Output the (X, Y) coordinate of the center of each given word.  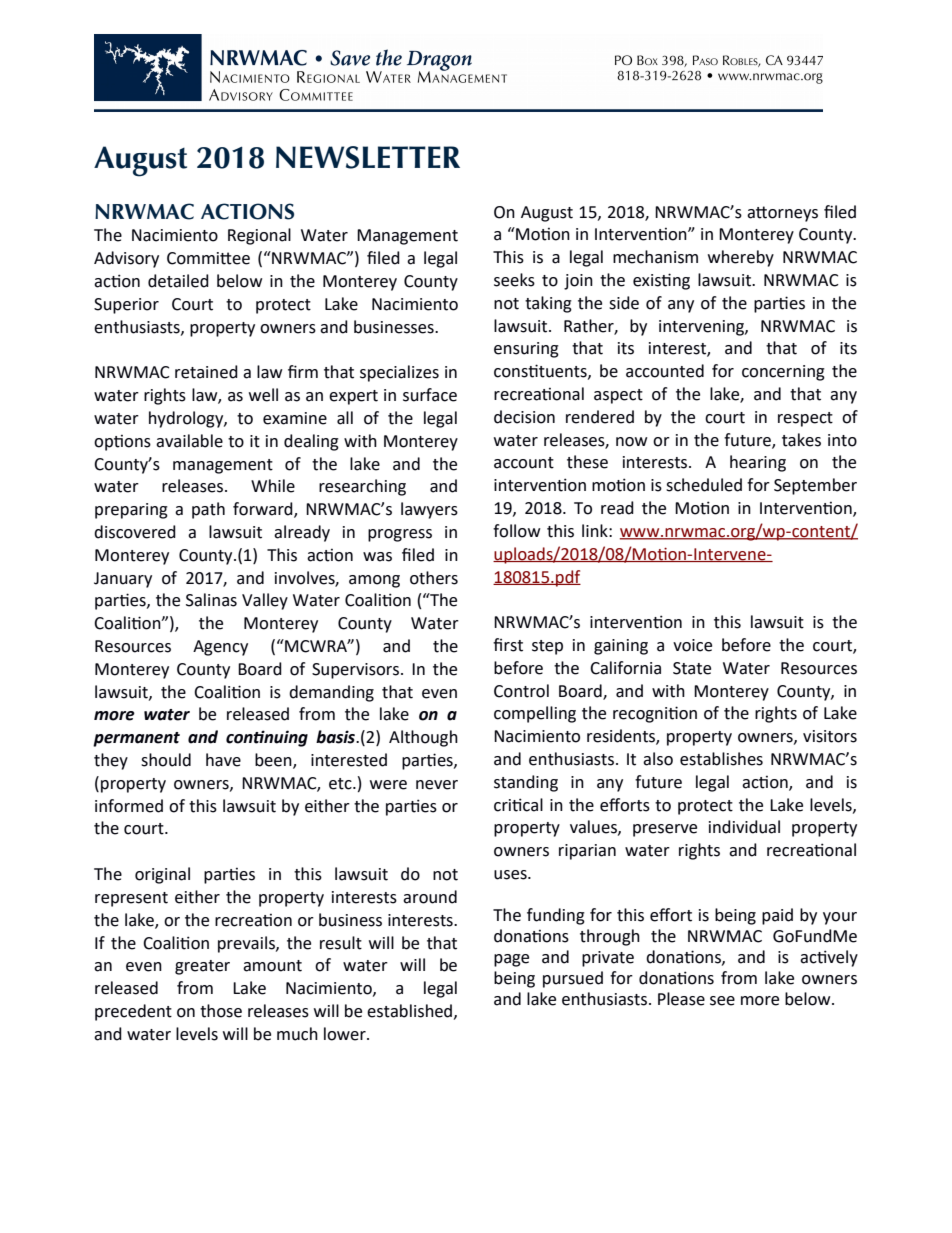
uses (511, 875)
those (221, 1011)
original (162, 875)
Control (521, 691)
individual (744, 827)
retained (206, 372)
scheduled (704, 485)
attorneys (782, 214)
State (692, 668)
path (208, 510)
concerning (783, 373)
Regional (259, 236)
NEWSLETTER (368, 157)
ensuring (526, 350)
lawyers (429, 510)
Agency (220, 648)
